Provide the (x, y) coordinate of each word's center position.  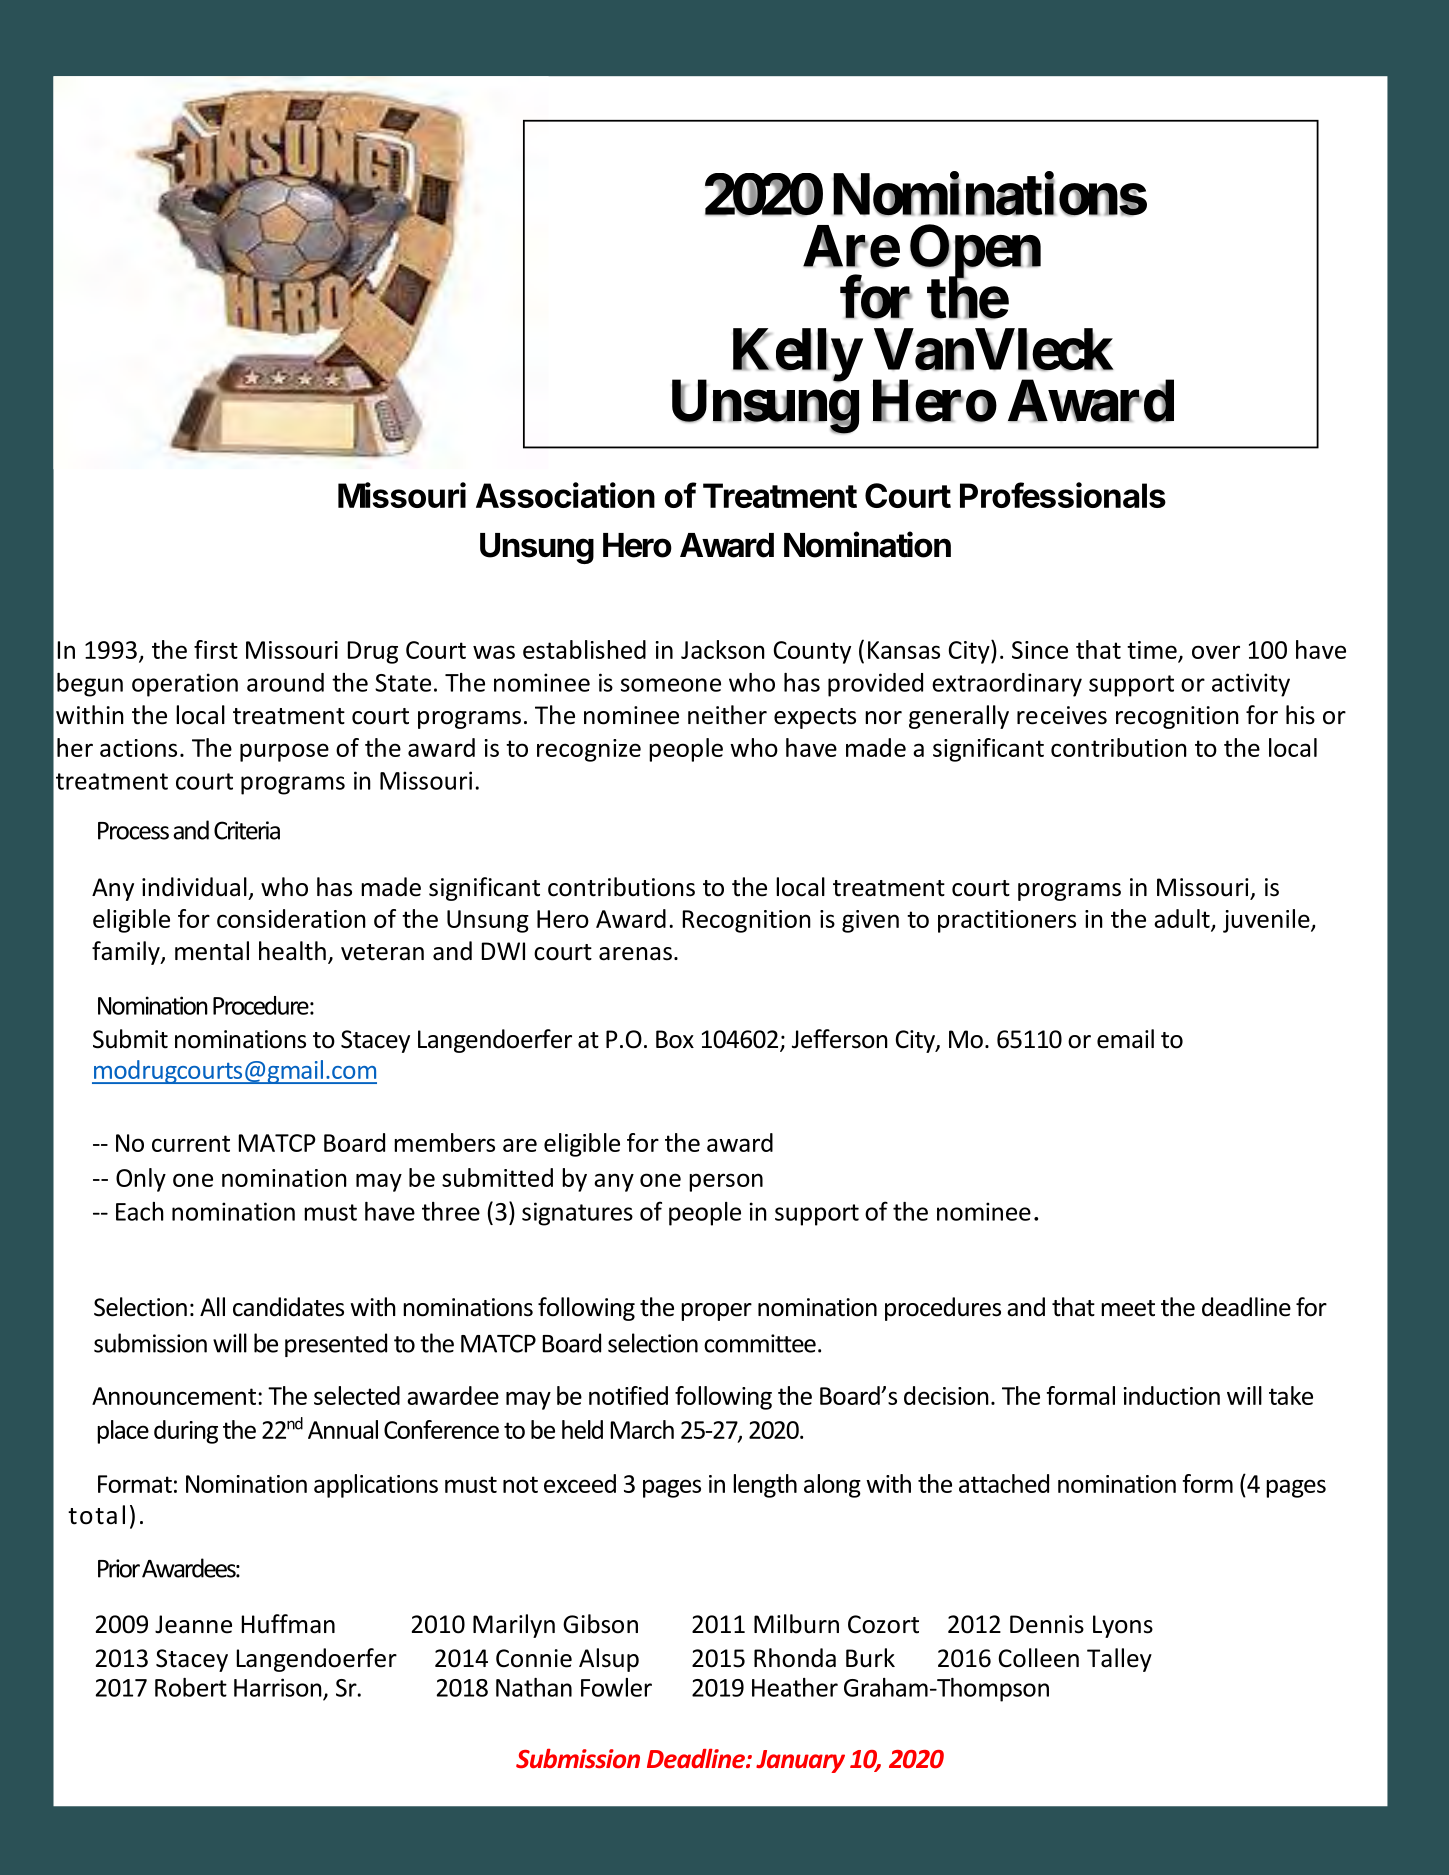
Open (975, 252)
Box (675, 1039)
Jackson (723, 649)
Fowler (616, 1687)
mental (212, 951)
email (1125, 1039)
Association (565, 495)
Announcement (175, 1396)
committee (760, 1343)
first (216, 649)
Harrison (278, 1687)
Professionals (1063, 495)
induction (1172, 1395)
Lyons (1123, 1626)
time (1152, 650)
